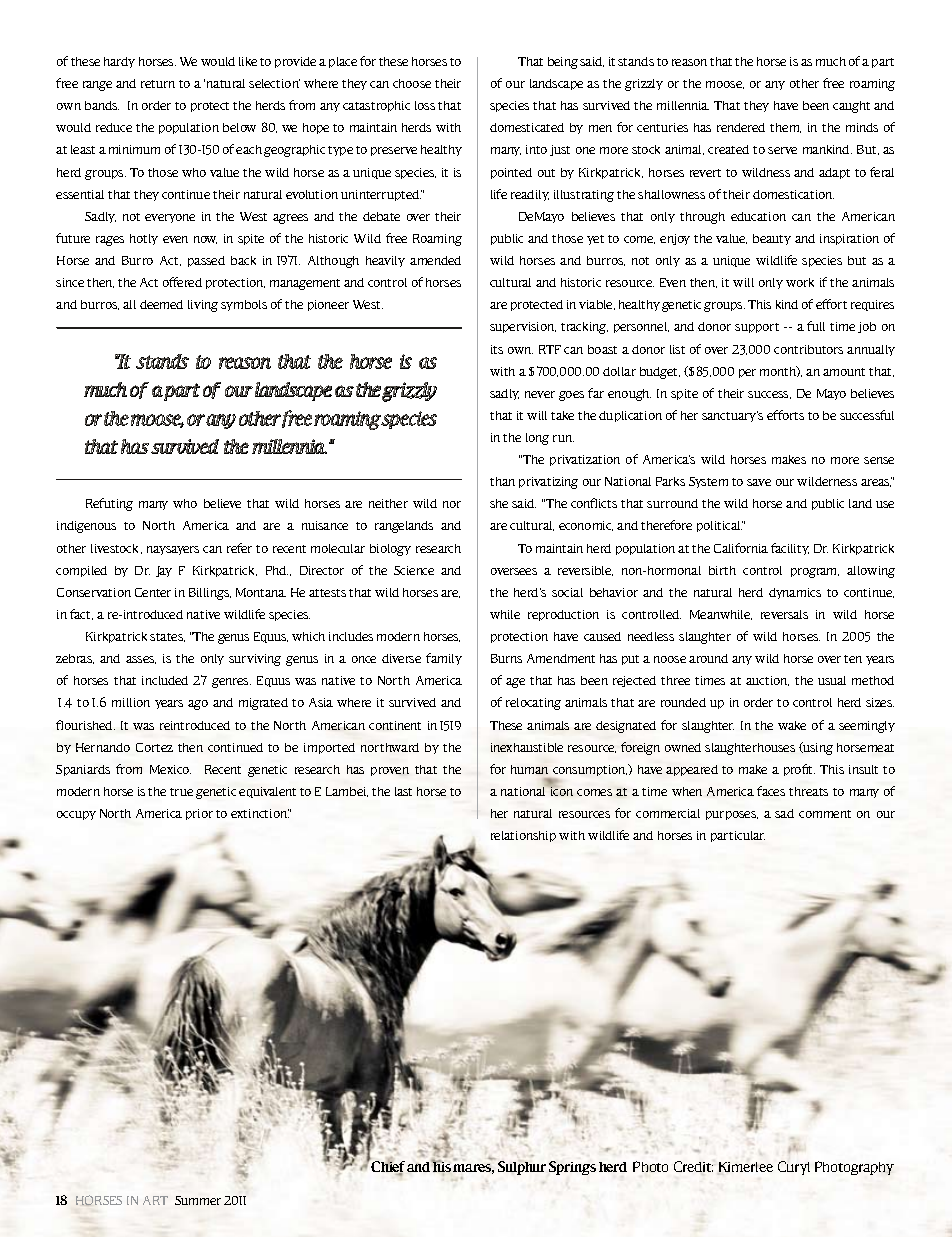  I want to click on Refuting, so click(109, 504).
